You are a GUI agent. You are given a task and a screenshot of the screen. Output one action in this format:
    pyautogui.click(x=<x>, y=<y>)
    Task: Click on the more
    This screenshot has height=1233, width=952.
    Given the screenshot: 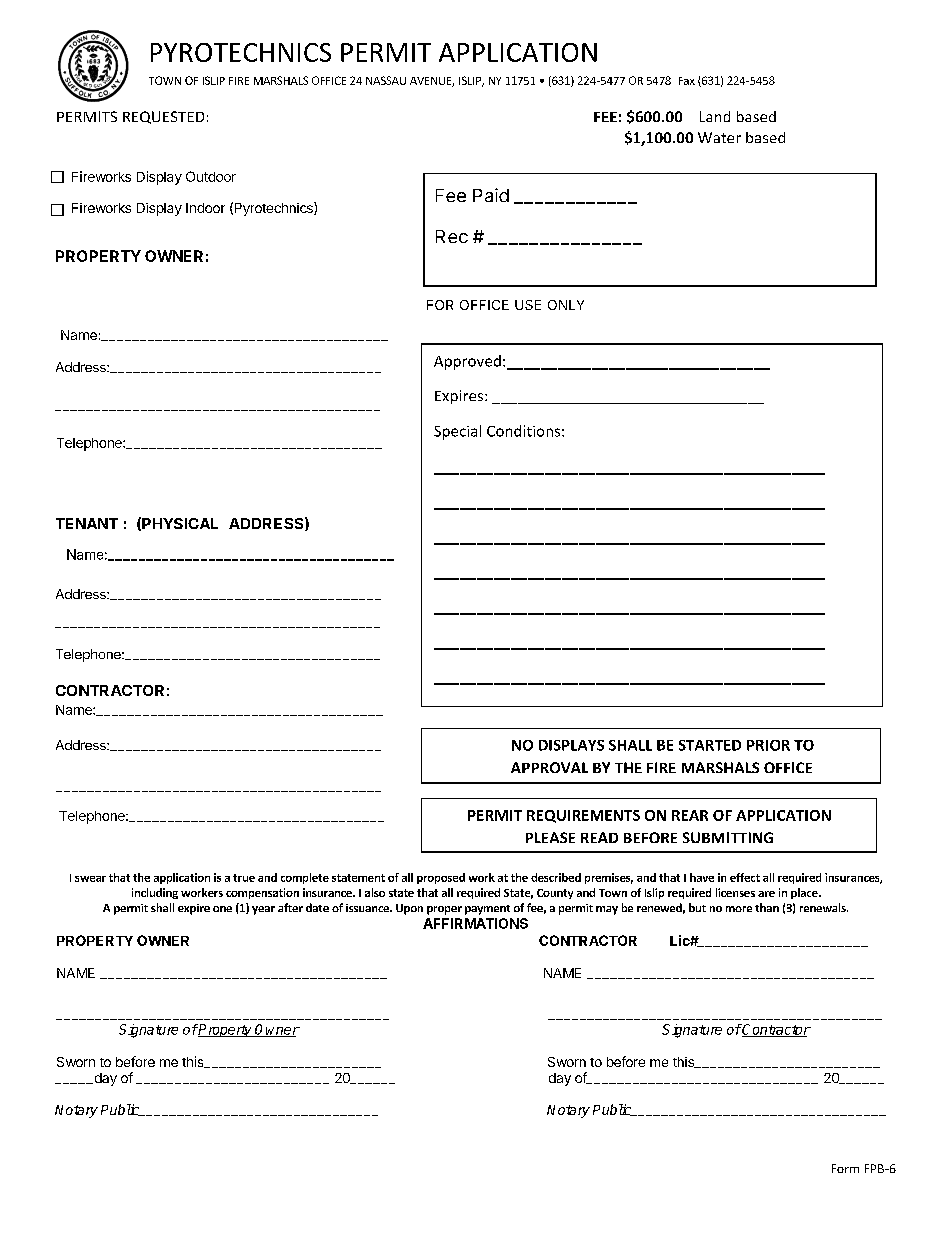 What is the action you would take?
    pyautogui.click(x=739, y=909)
